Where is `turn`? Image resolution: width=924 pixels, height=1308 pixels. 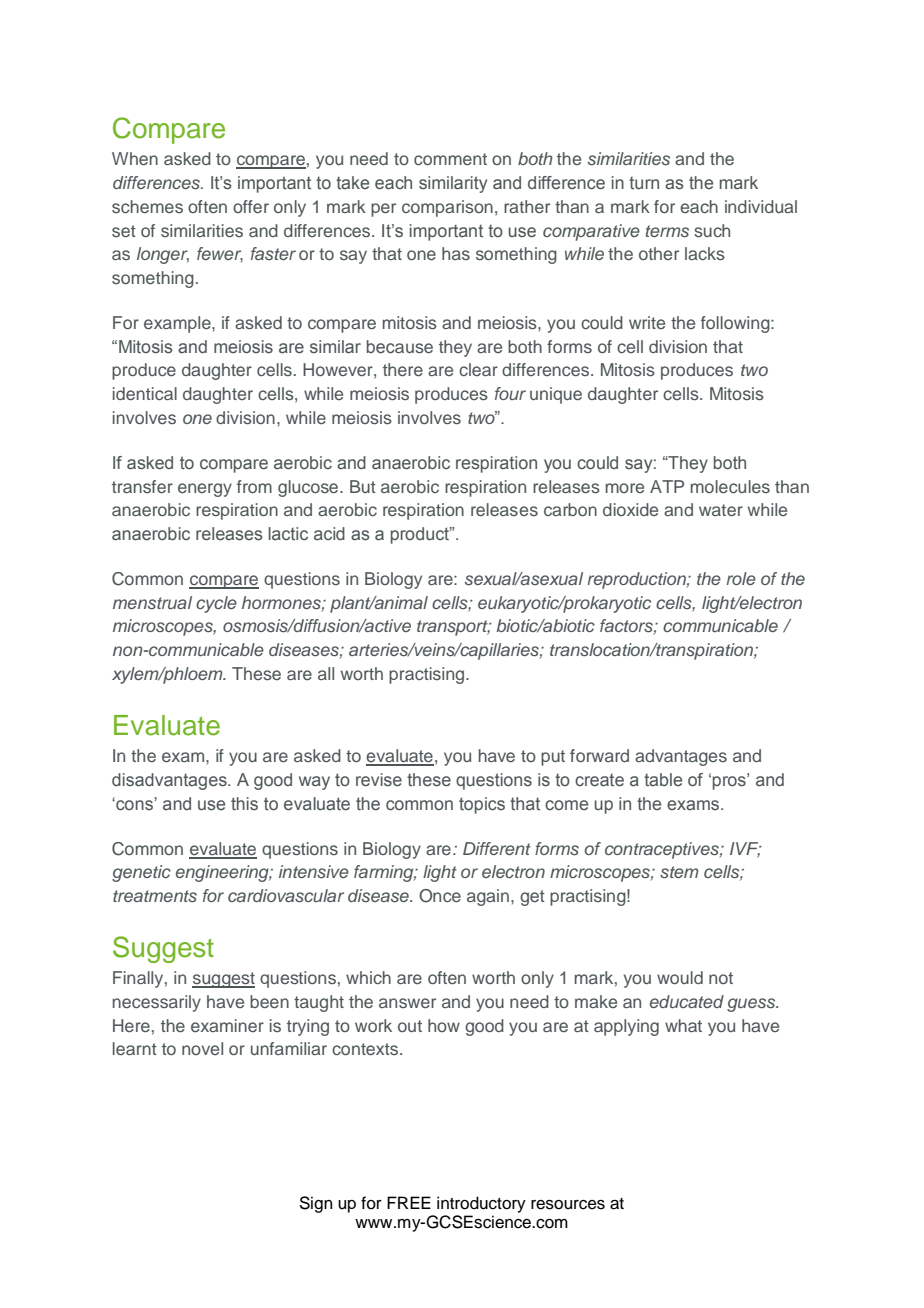
turn is located at coordinates (644, 183).
